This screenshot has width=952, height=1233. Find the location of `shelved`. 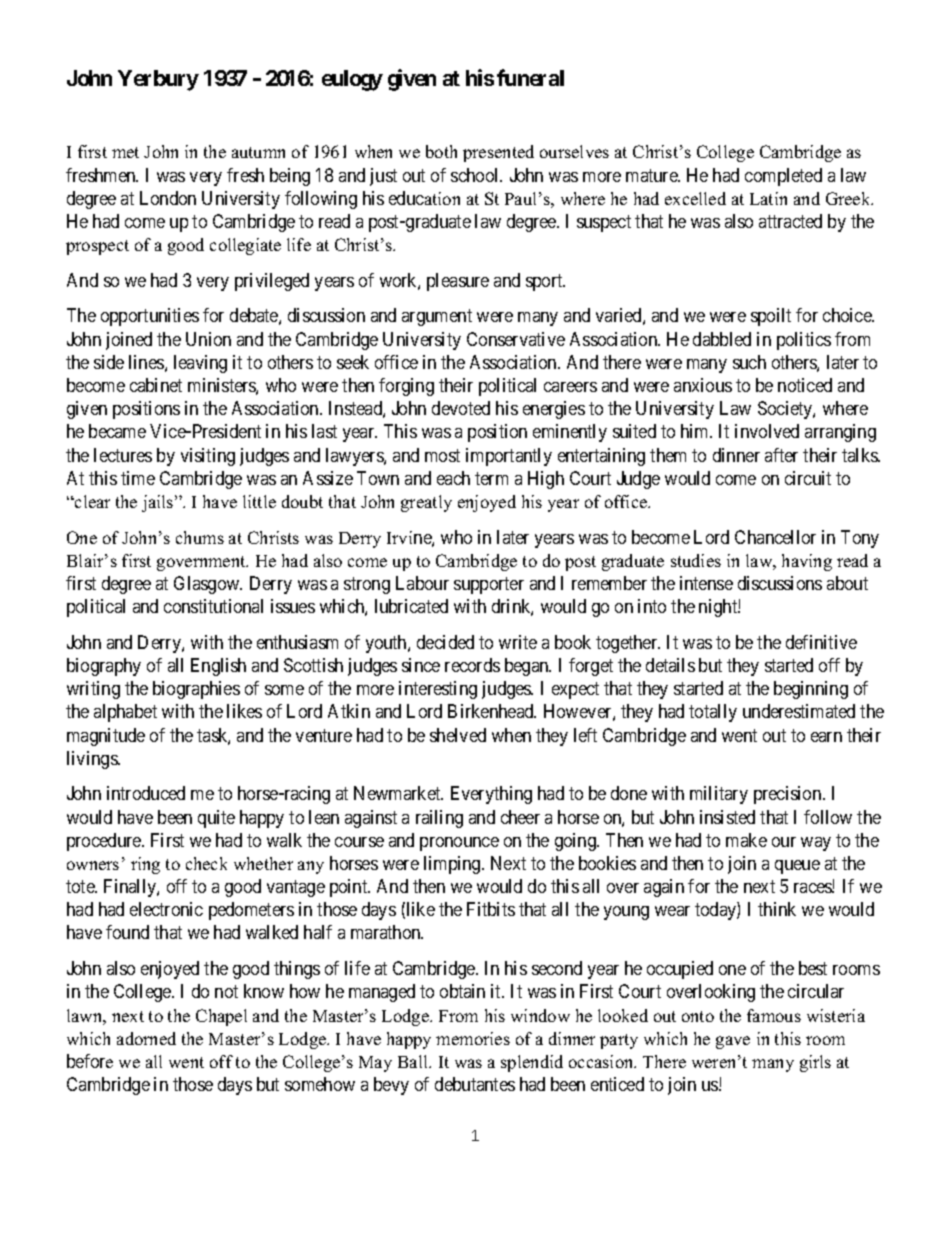

shelved is located at coordinates (458, 735).
